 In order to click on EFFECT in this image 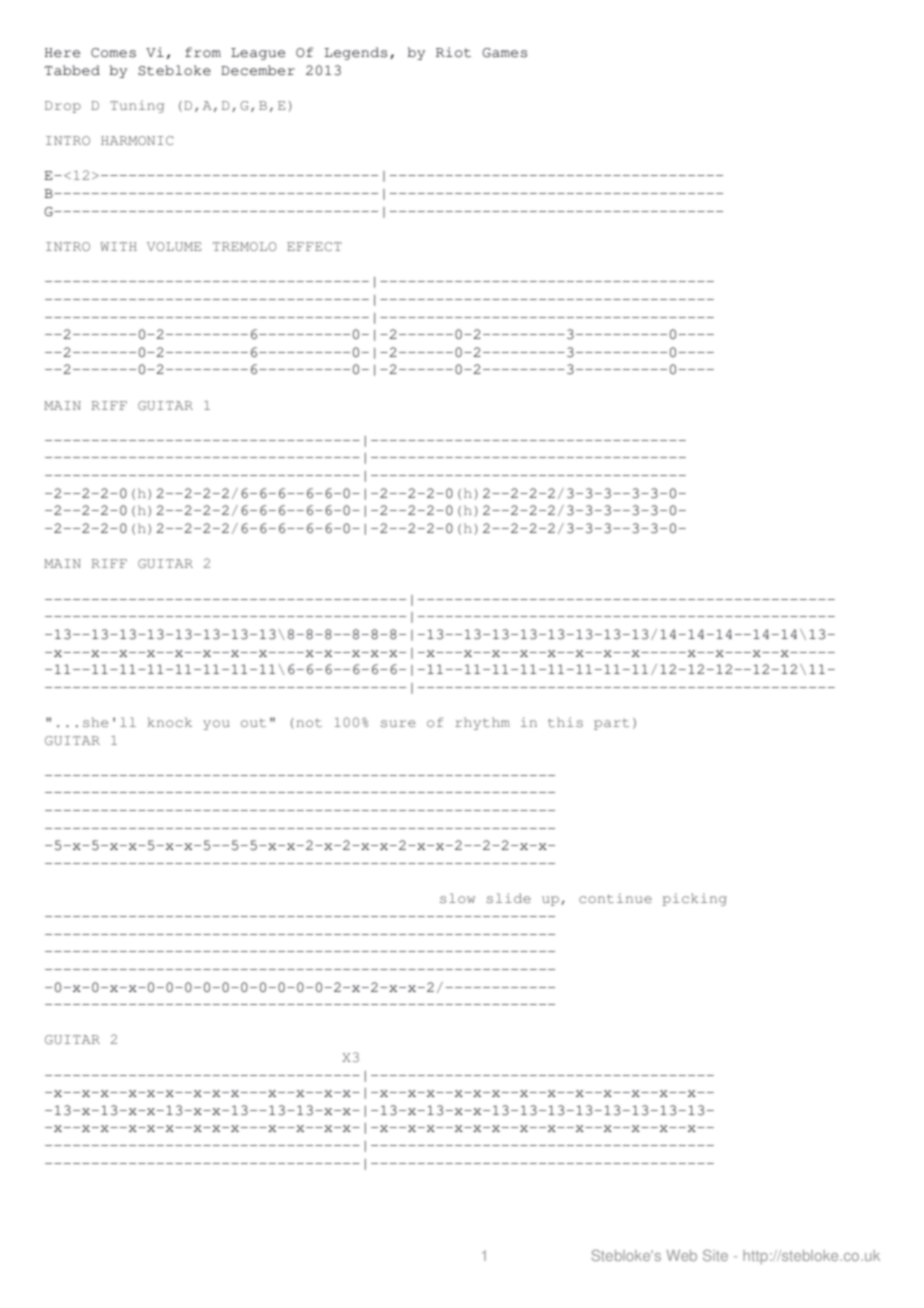, I will do `click(314, 246)`.
